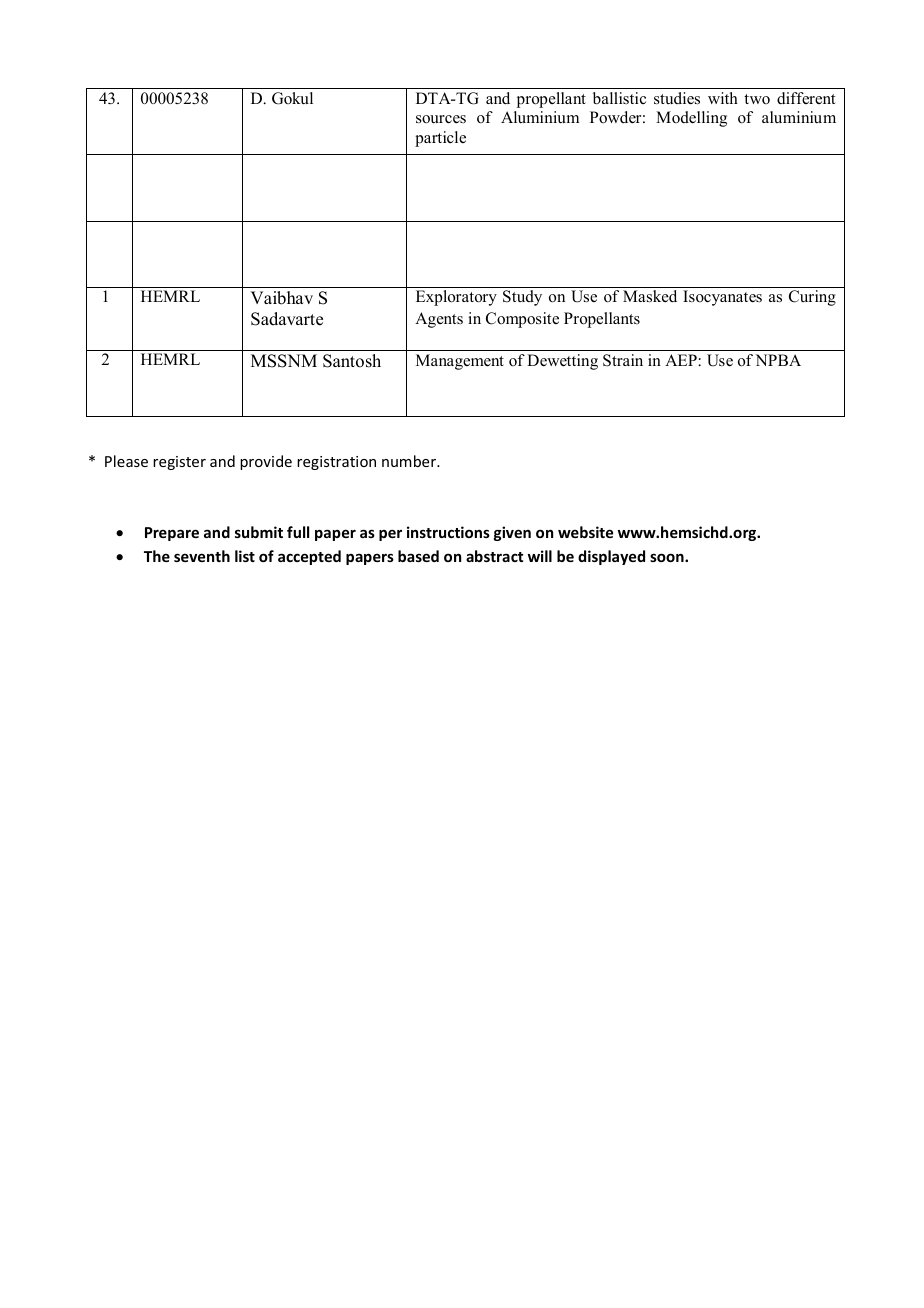 This document has height=1308, width=924. What do you see at coordinates (202, 556) in the document?
I see `seventh` at bounding box center [202, 556].
